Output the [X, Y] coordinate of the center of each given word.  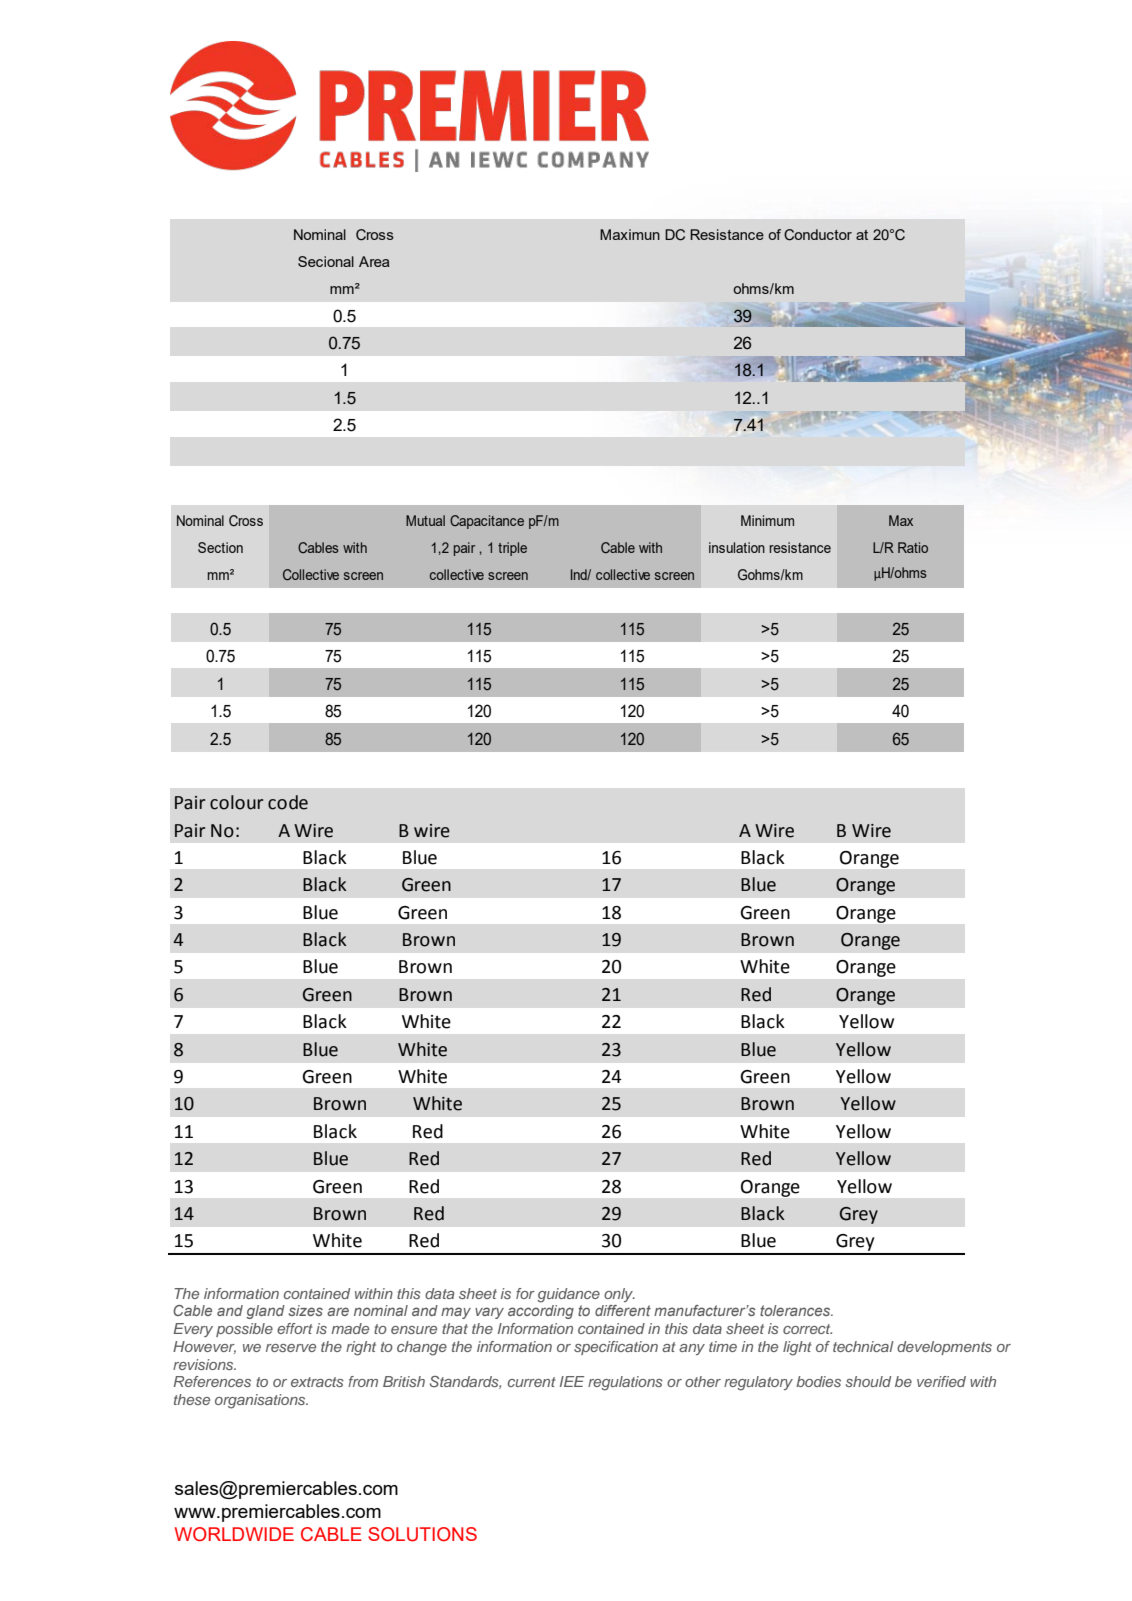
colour [236, 802]
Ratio [913, 547]
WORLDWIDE [234, 1534]
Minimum [767, 520]
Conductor [818, 235]
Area [374, 261]
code [288, 802]
